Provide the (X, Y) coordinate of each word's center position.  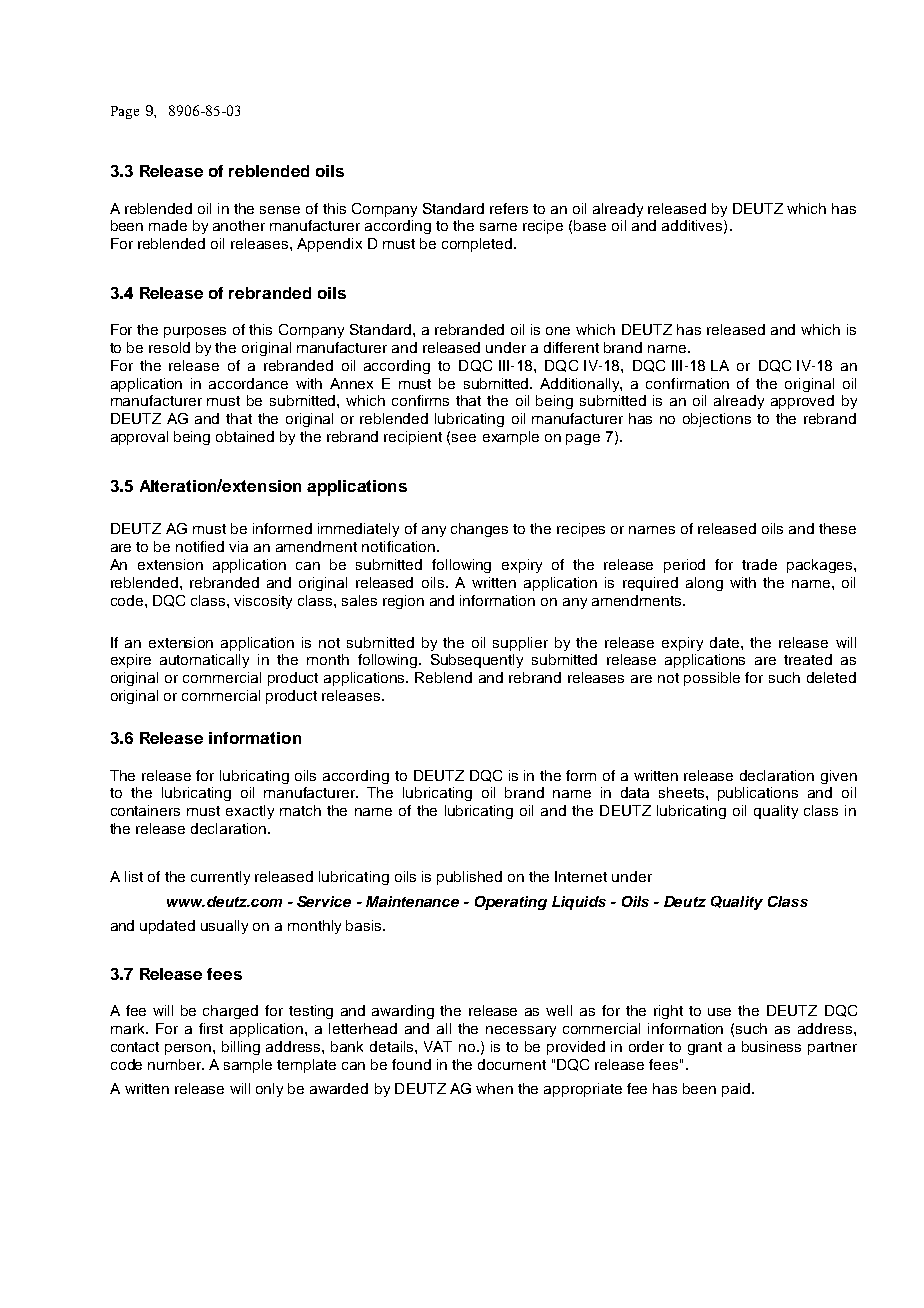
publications (758, 794)
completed (478, 245)
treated (808, 659)
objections (717, 420)
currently (220, 878)
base (590, 225)
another (239, 225)
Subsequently (477, 661)
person (189, 1049)
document (512, 1064)
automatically (204, 661)
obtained (245, 436)
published (469, 878)
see (464, 438)
